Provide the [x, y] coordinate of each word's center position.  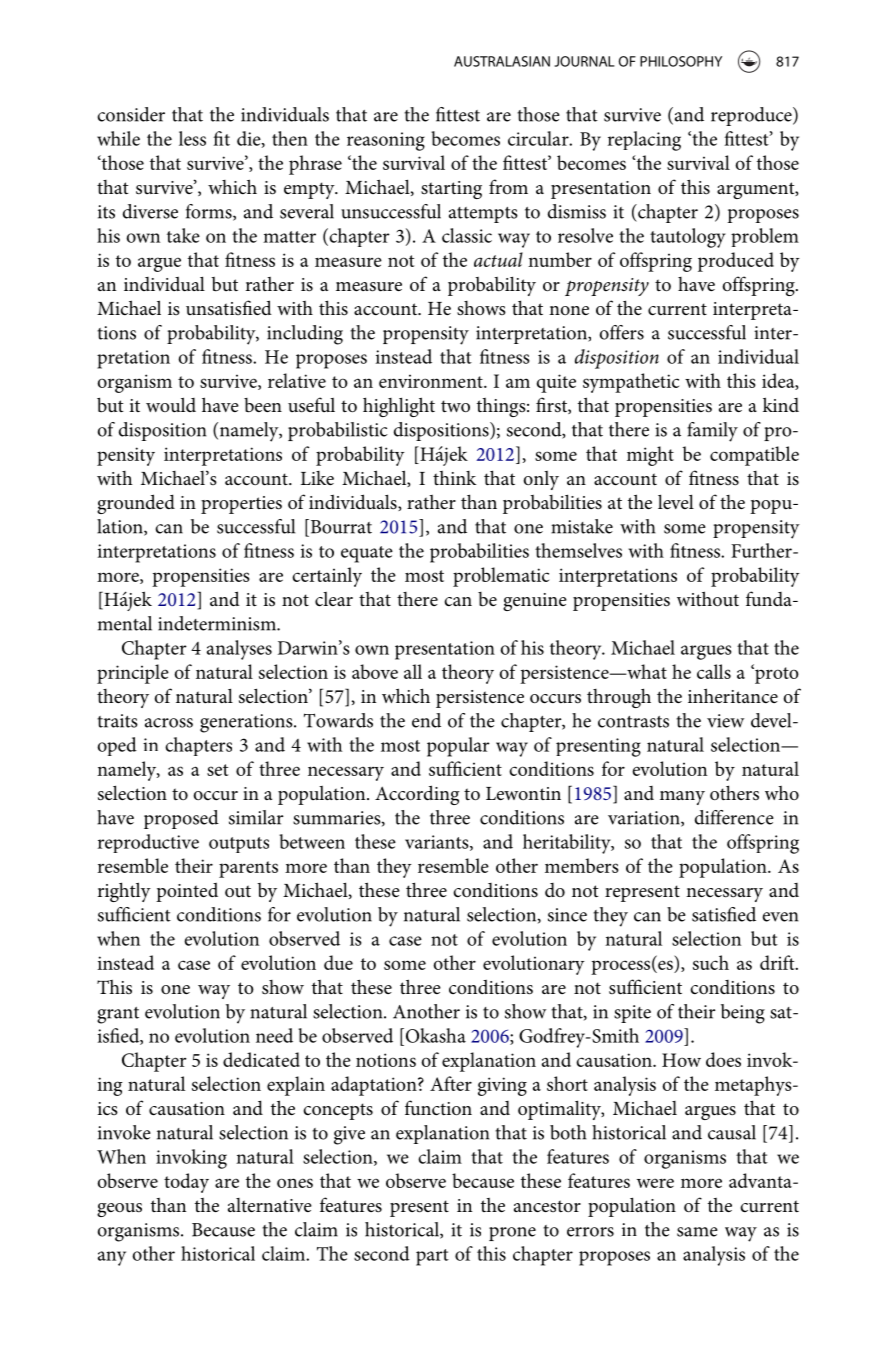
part [432, 1257]
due [338, 962]
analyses [239, 650]
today [186, 1183]
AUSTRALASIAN [502, 61]
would [171, 405]
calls [714, 671]
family [712, 432]
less [192, 138]
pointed [187, 892]
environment [432, 381]
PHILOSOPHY [681, 61]
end [426, 720]
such [711, 962]
